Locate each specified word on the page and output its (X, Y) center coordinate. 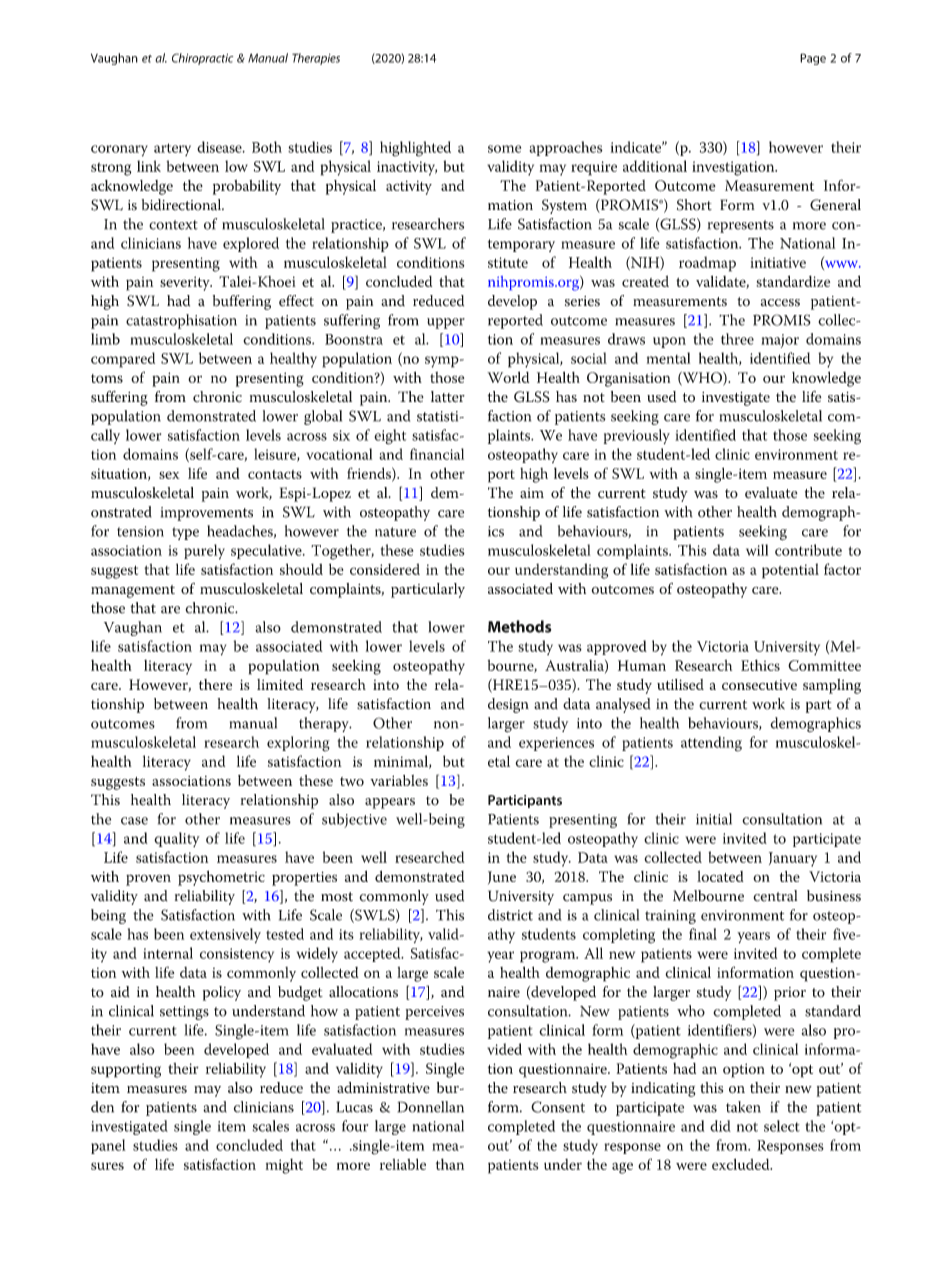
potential (790, 571)
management (133, 591)
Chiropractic (202, 59)
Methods (519, 626)
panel (108, 1146)
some (504, 149)
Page (813, 59)
